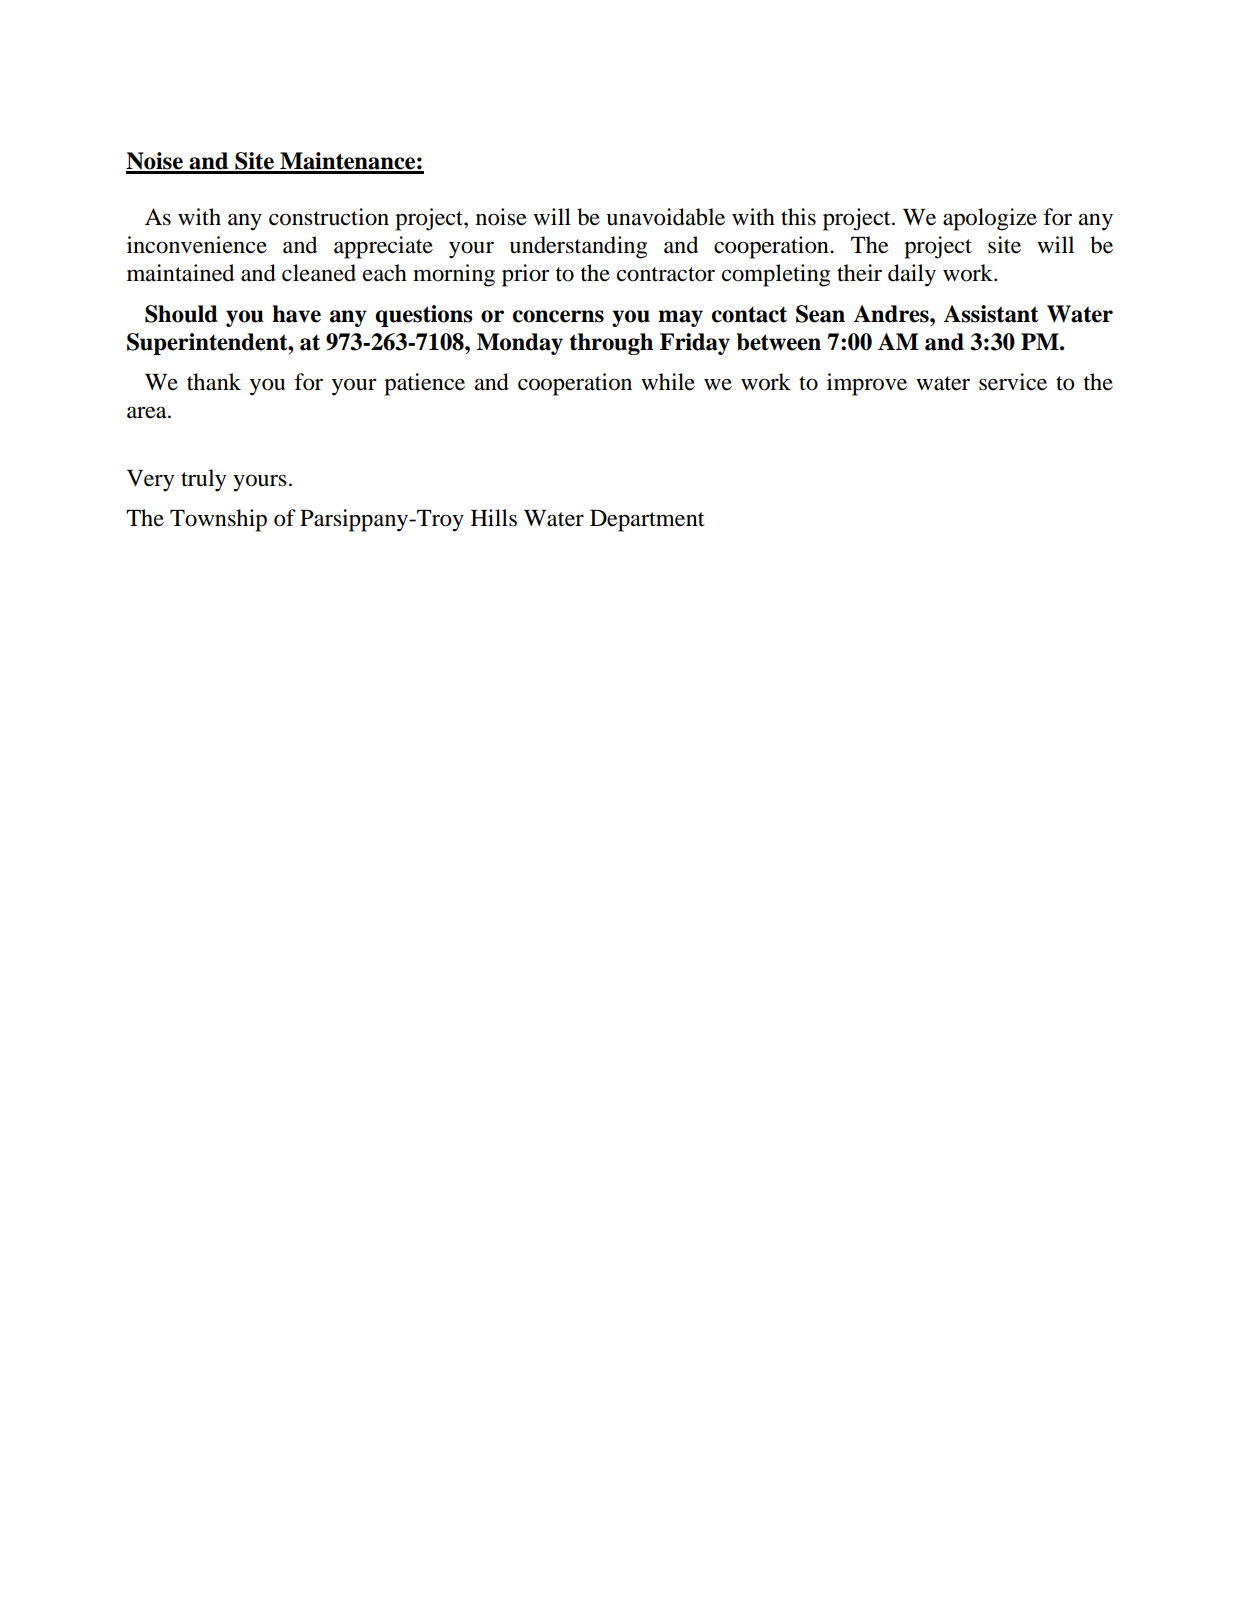 The width and height of the screenshot is (1244, 1610). Describe the element at coordinates (647, 521) in the screenshot. I see `Department` at that location.
